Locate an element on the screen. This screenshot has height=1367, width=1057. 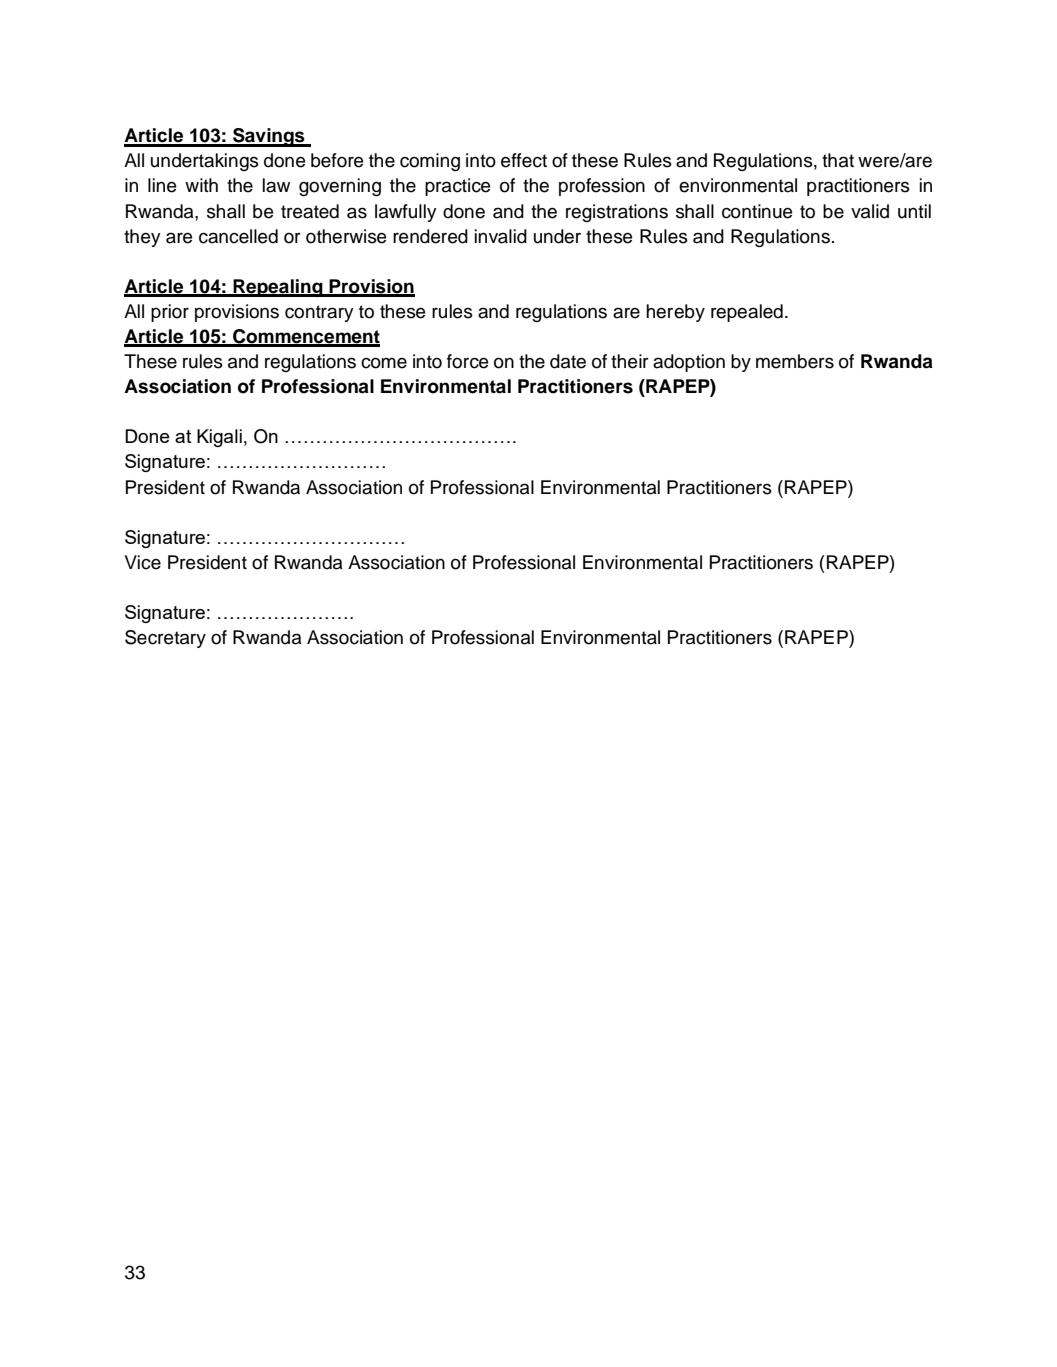
continue is located at coordinates (757, 211).
